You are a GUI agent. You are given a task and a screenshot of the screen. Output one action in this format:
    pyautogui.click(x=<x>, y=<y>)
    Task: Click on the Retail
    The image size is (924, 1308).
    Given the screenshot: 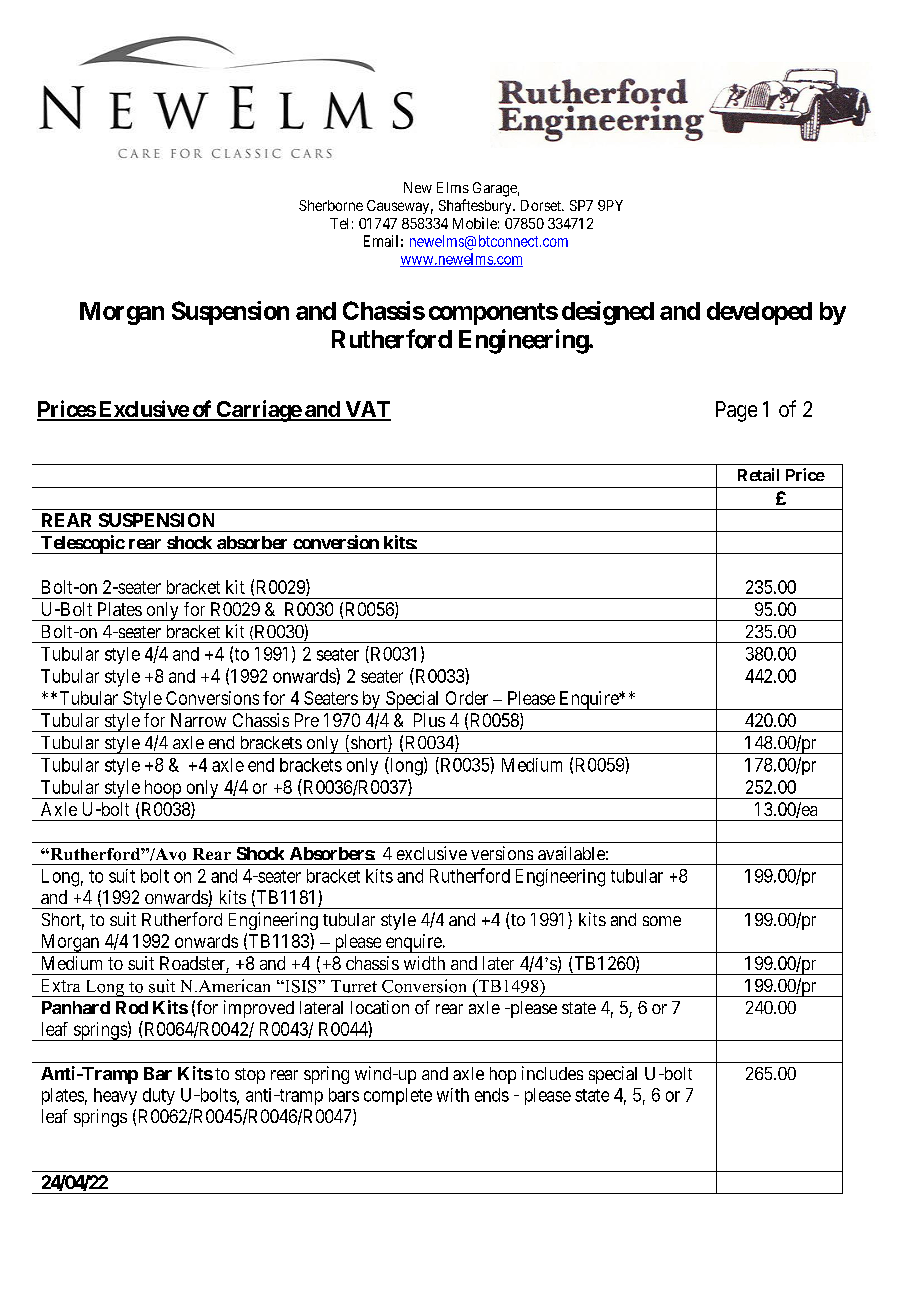 What is the action you would take?
    pyautogui.click(x=758, y=474)
